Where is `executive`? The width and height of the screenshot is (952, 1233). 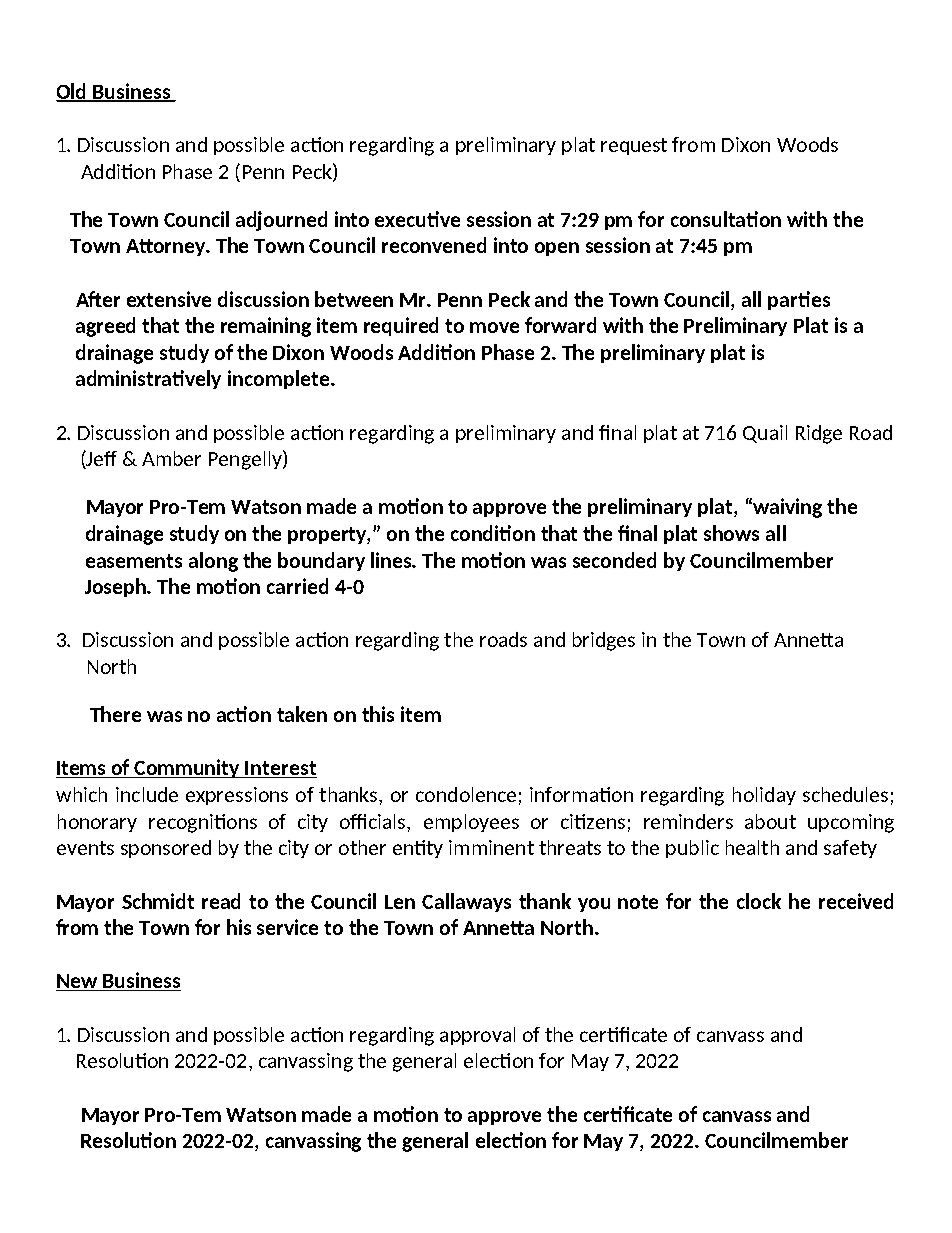 executive is located at coordinates (417, 219).
